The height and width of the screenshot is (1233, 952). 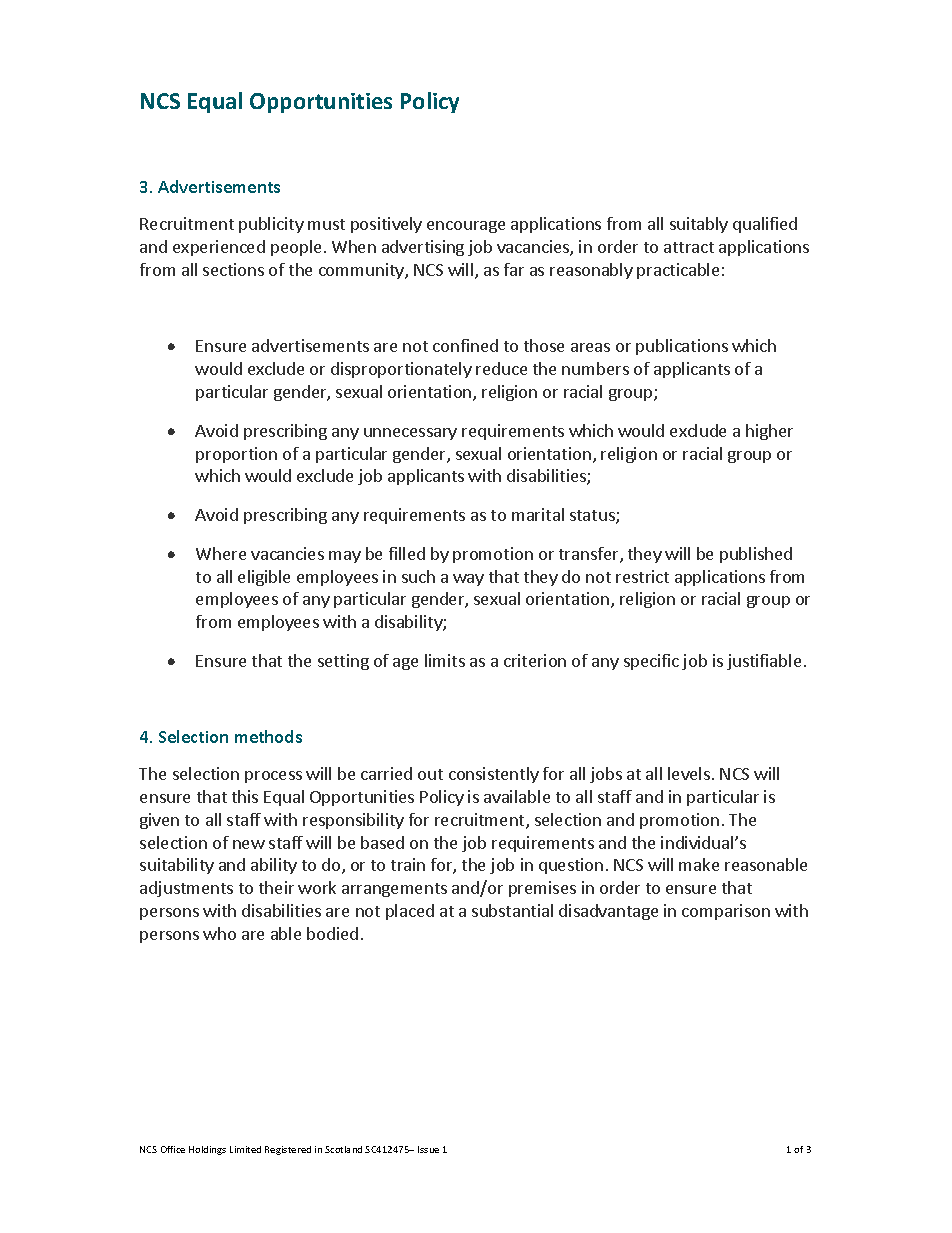 I want to click on encourage, so click(x=466, y=227).
